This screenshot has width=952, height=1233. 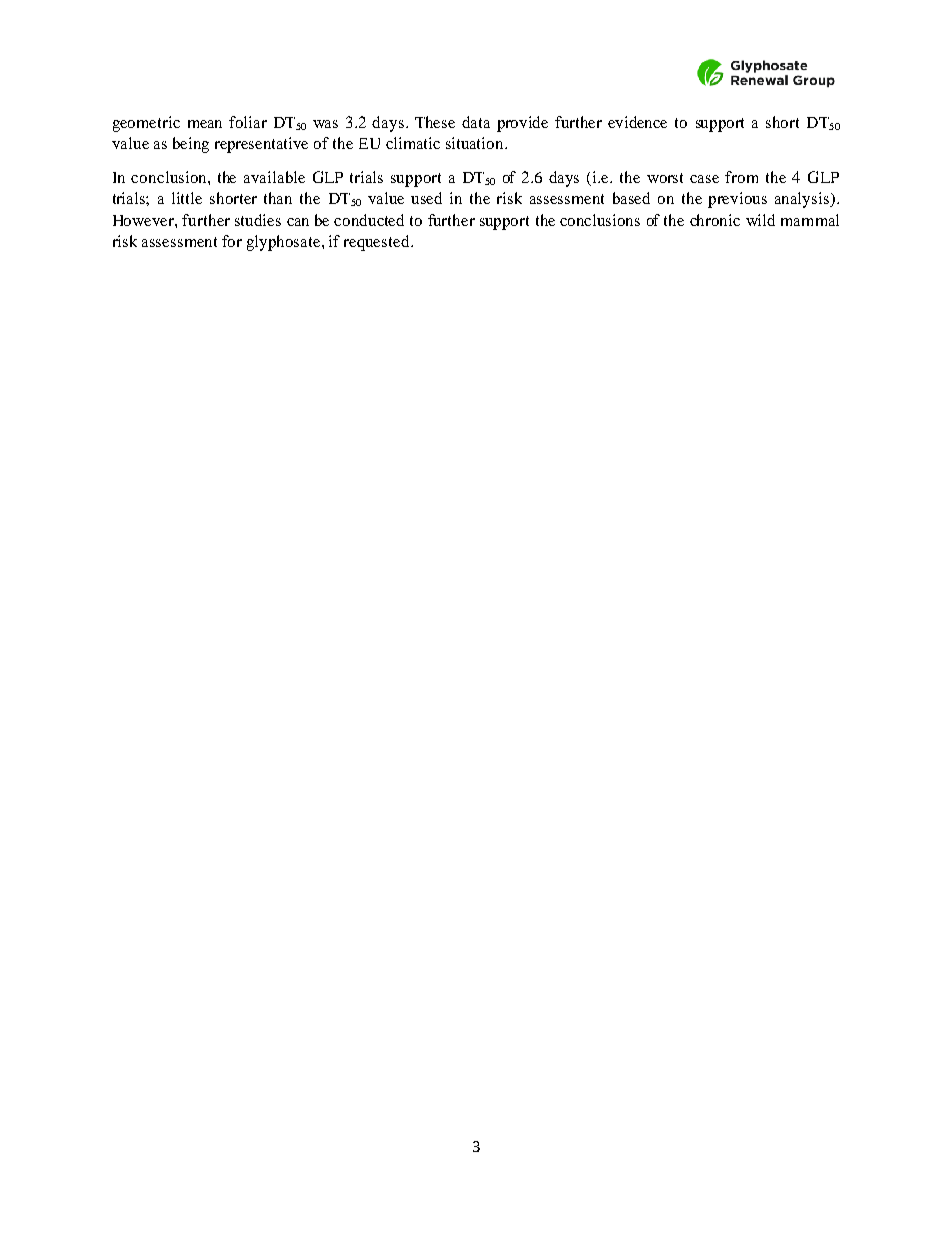 What do you see at coordinates (715, 220) in the screenshot?
I see `chronic` at bounding box center [715, 220].
